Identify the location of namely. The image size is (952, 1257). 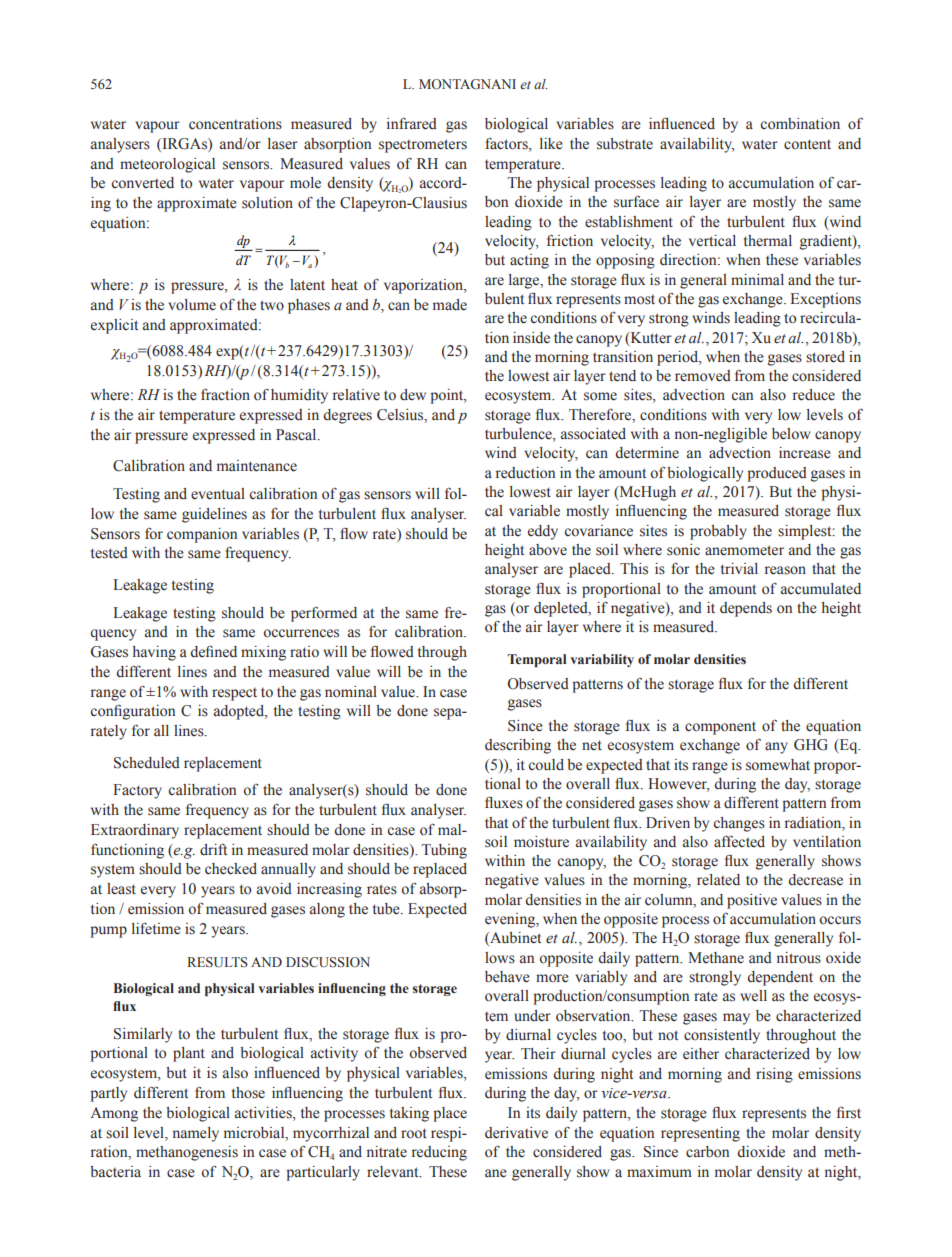
(196, 1134).
